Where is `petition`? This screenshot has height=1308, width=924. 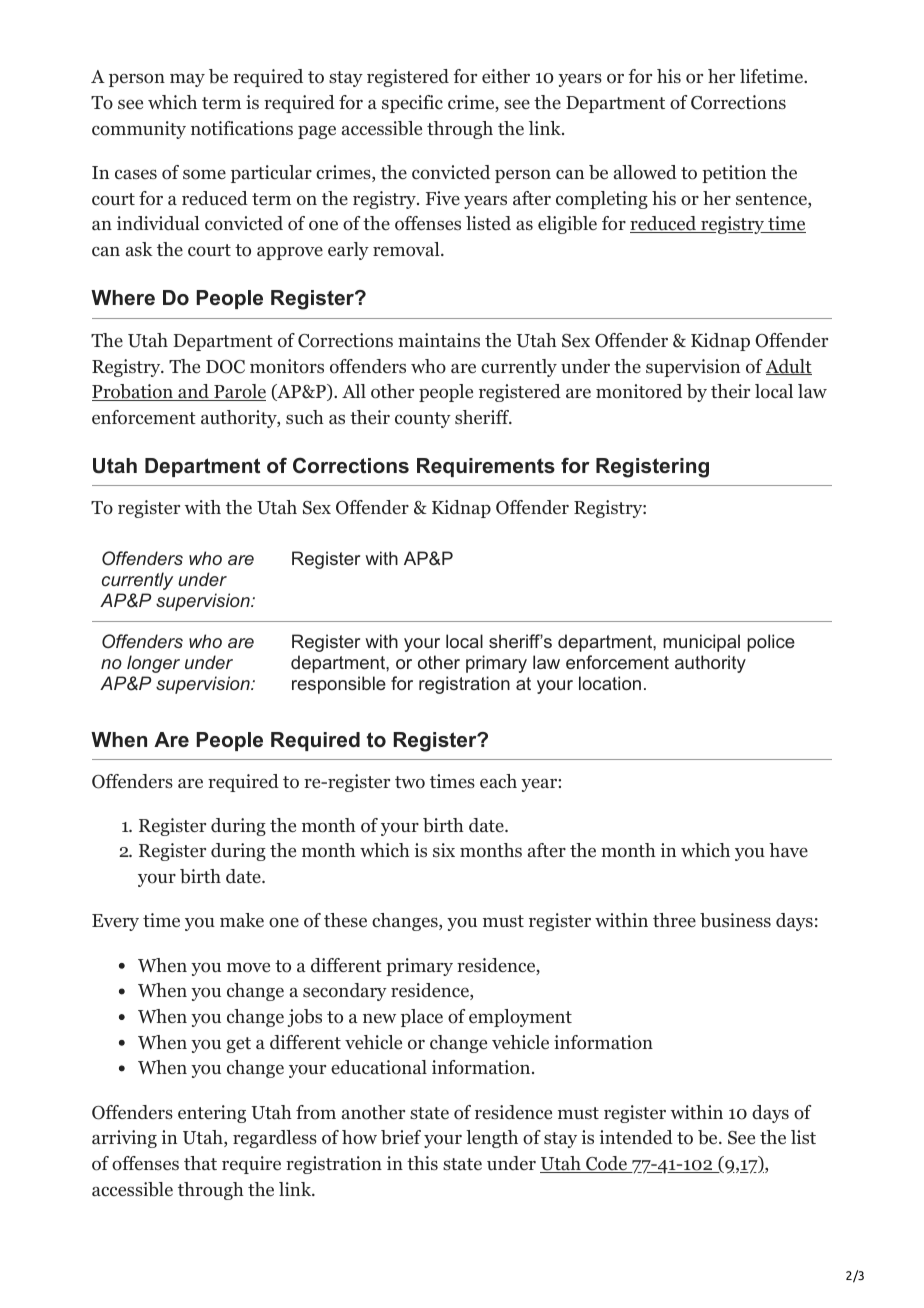
petition is located at coordinates (734, 174).
